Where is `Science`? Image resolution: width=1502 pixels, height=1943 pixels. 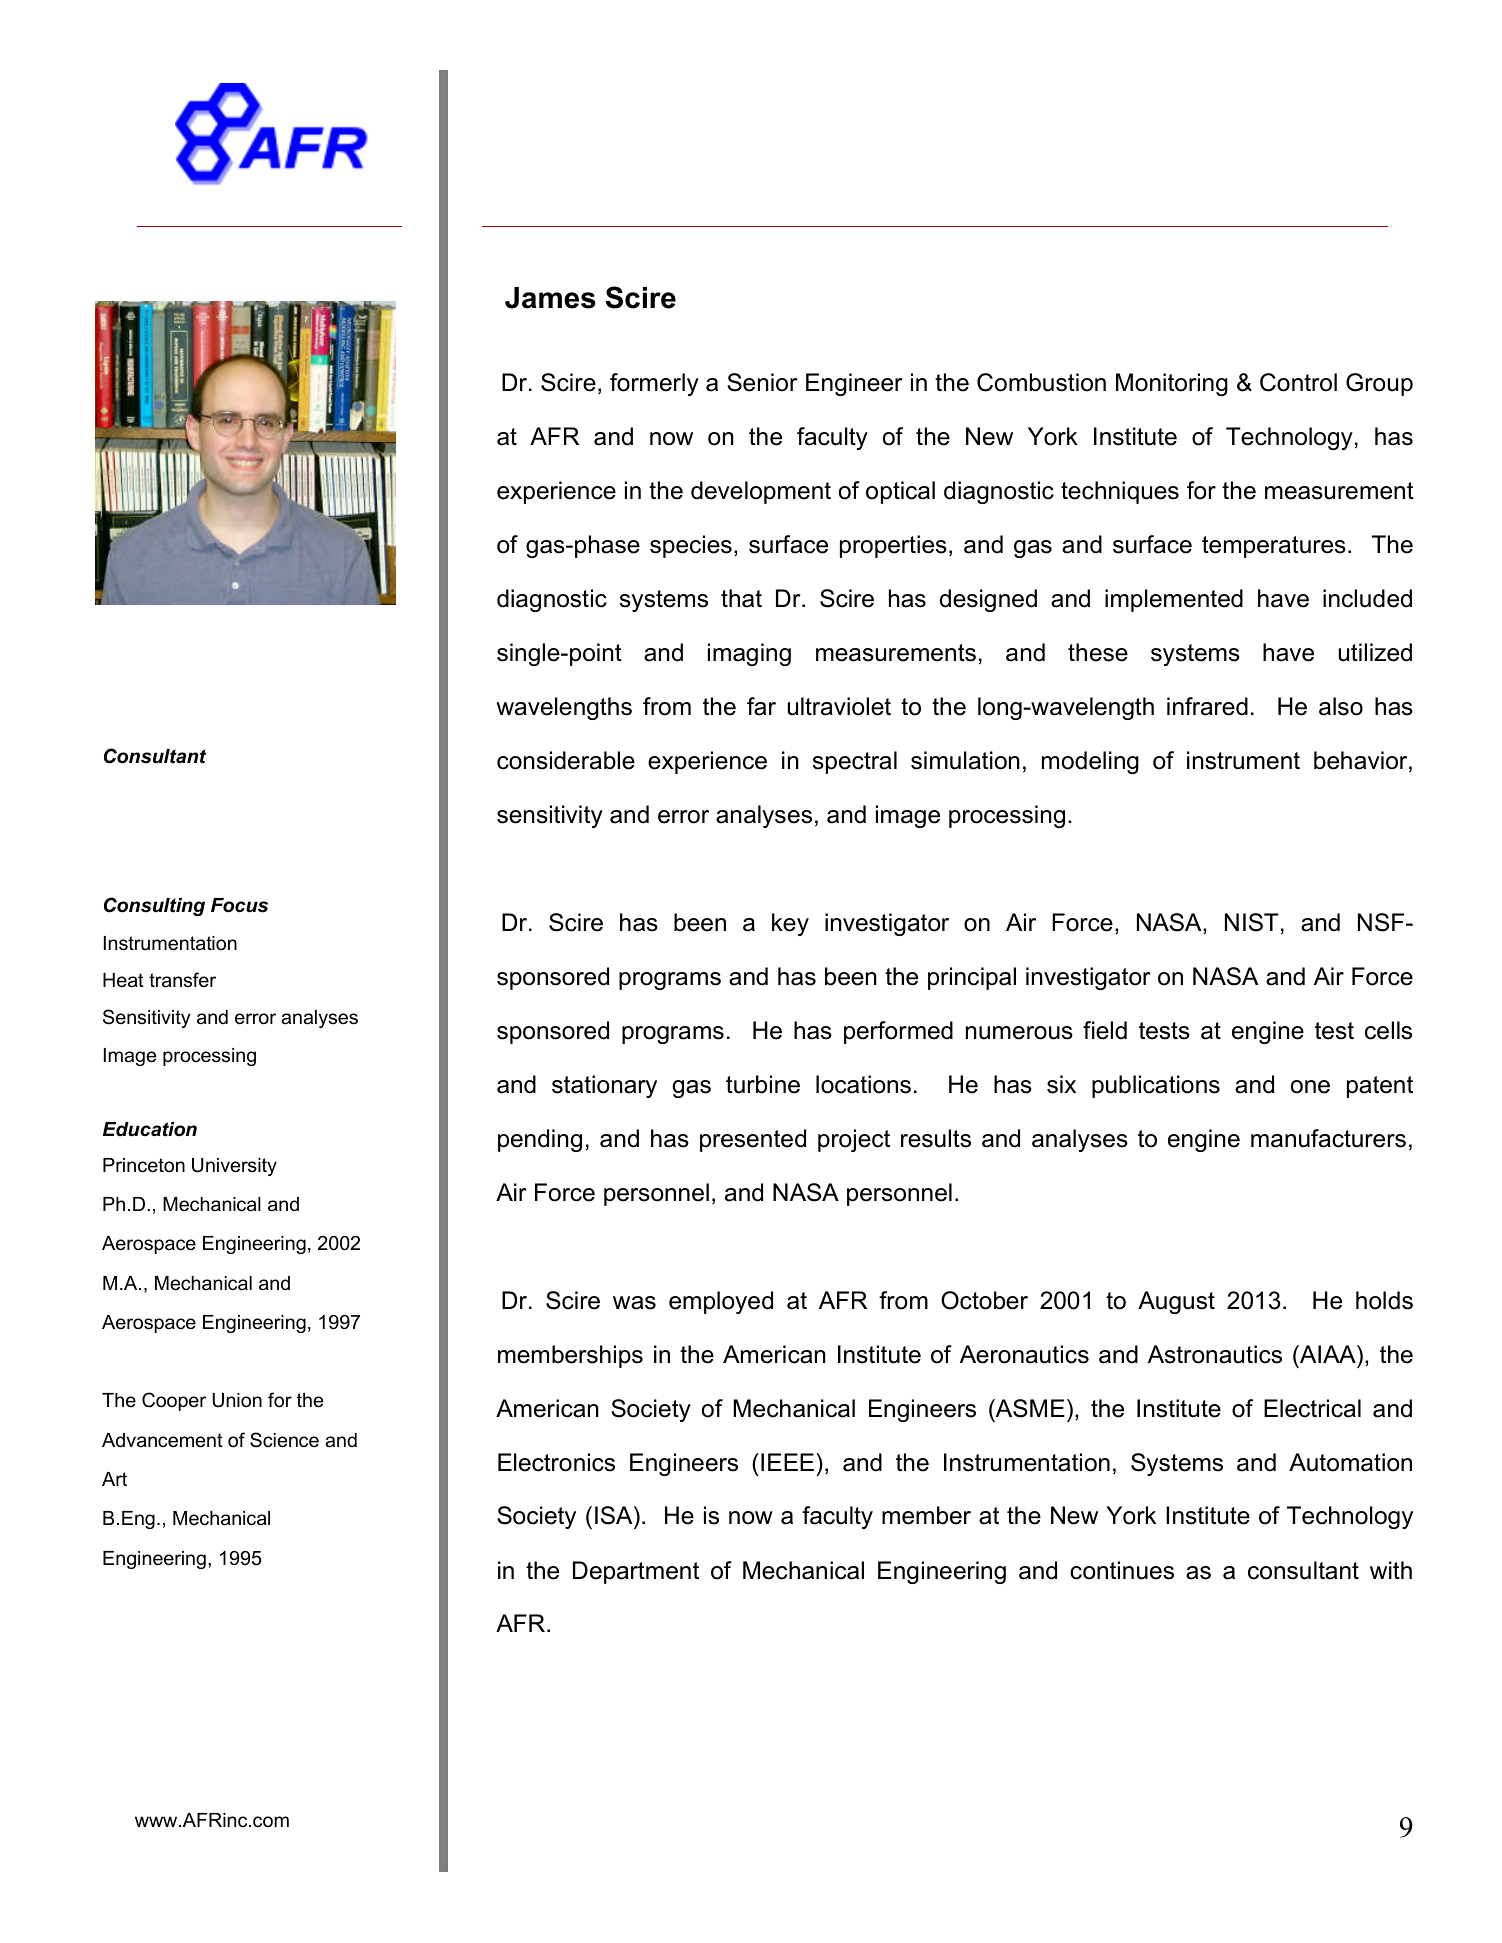
Science is located at coordinates (284, 1440).
